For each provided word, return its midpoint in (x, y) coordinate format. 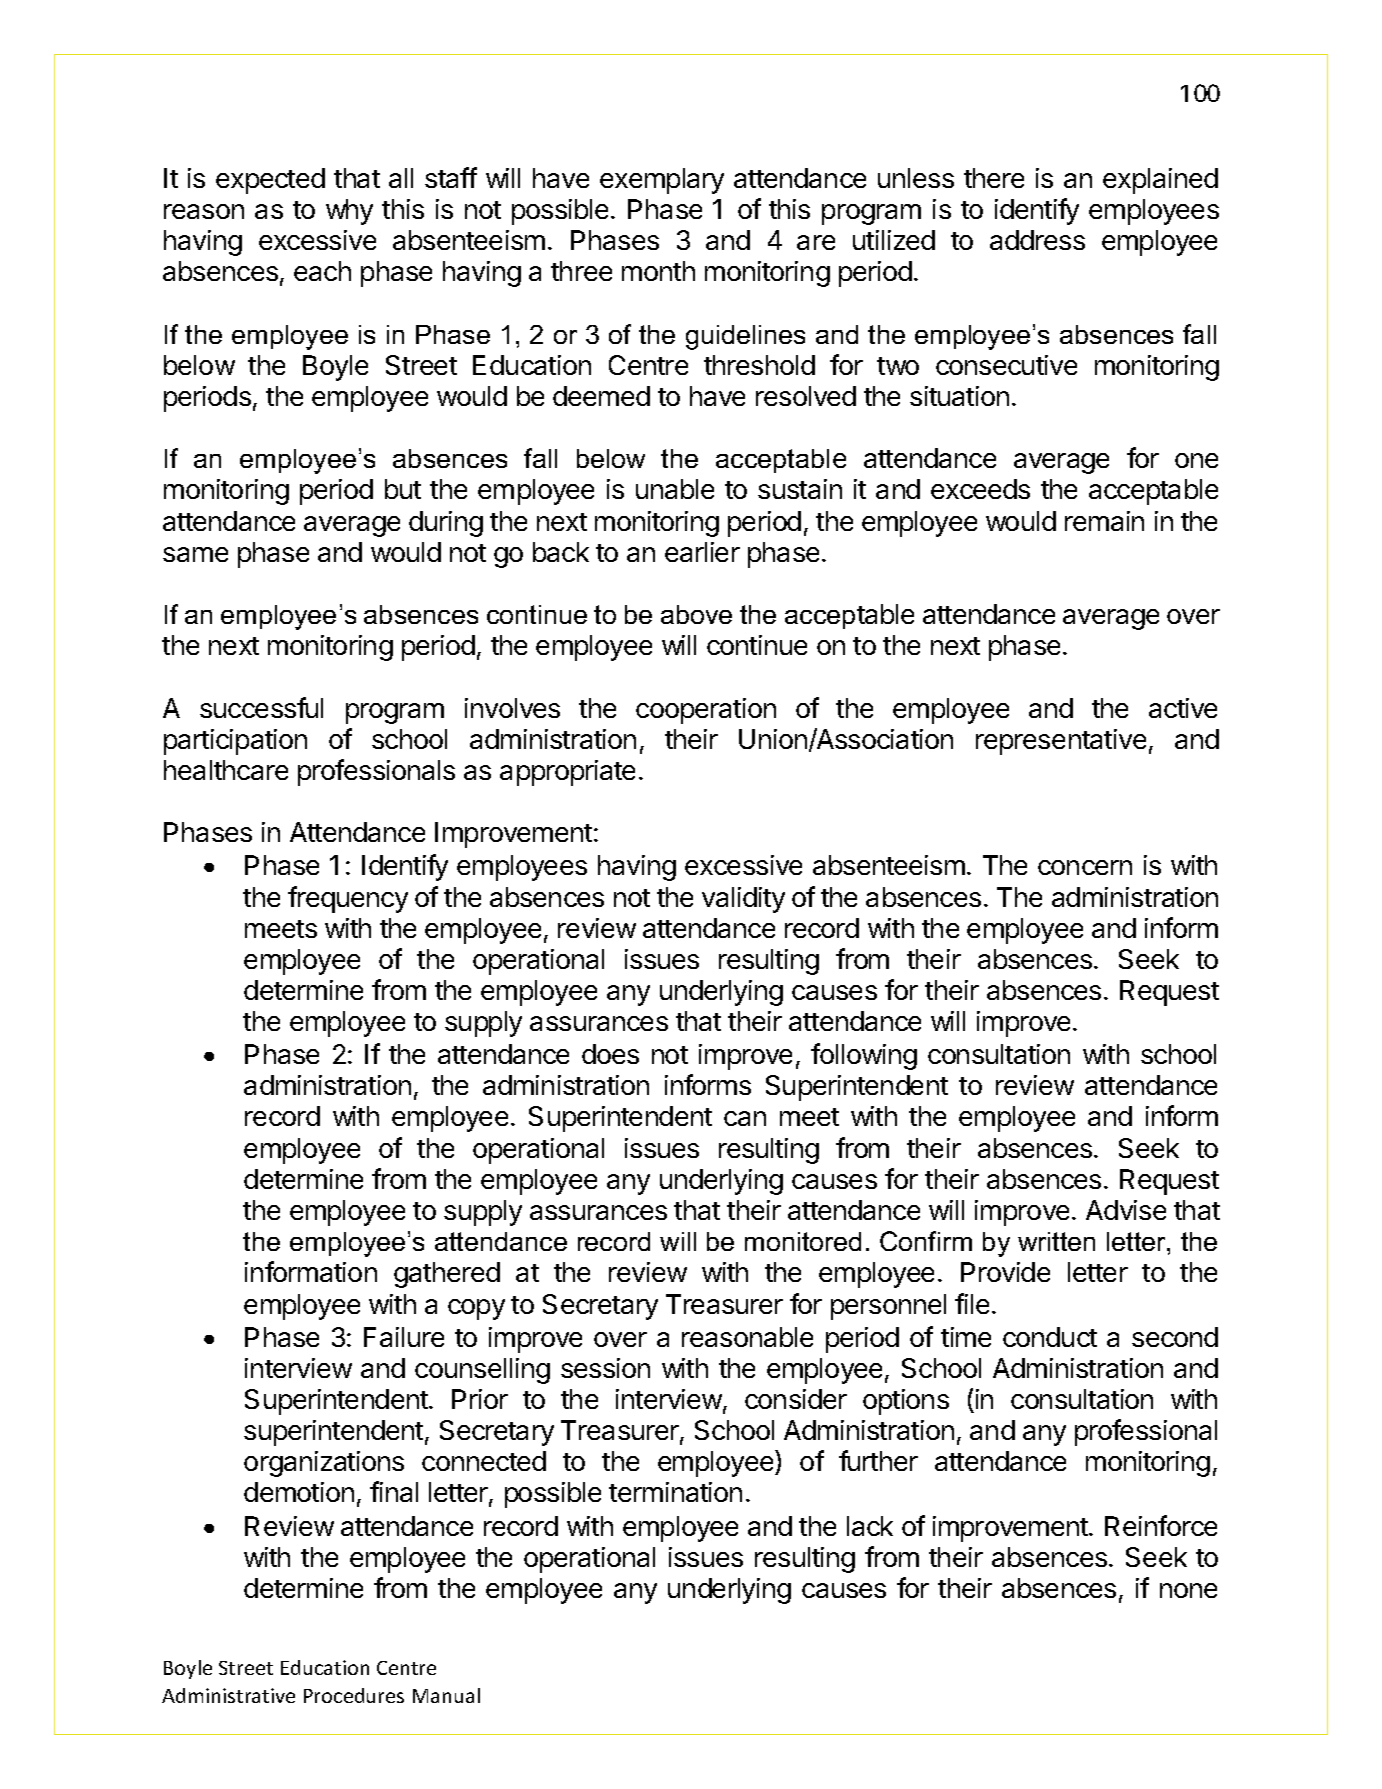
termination (675, 1492)
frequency (348, 899)
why (349, 212)
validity (743, 900)
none (1188, 1590)
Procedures (354, 1695)
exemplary (662, 181)
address (1037, 240)
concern (1085, 867)
